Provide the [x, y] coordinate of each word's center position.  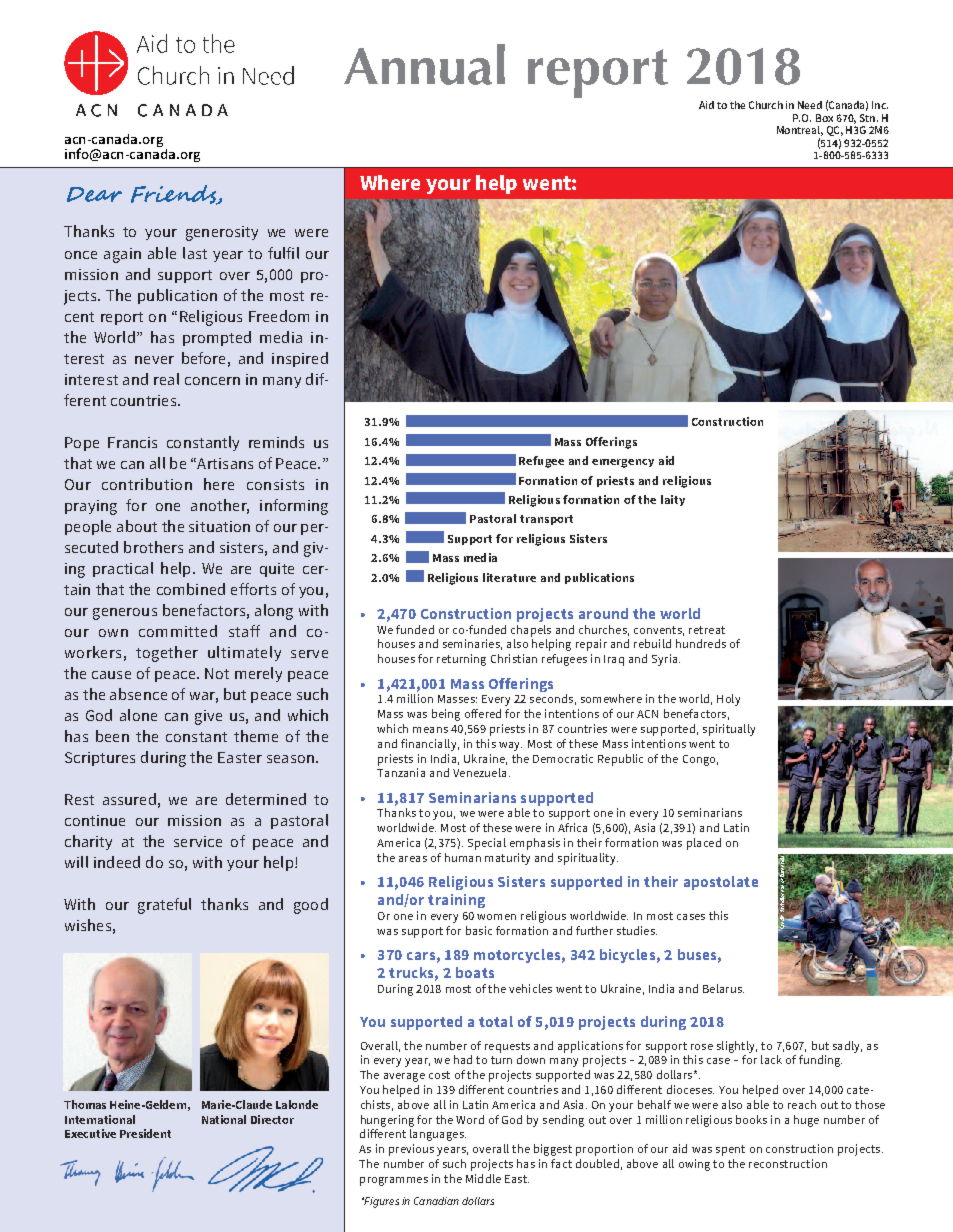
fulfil [283, 253]
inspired [300, 359]
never [154, 360]
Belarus [723, 988]
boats [475, 972]
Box [824, 118]
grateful [164, 906]
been [112, 736]
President [145, 1133]
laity [673, 500]
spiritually [729, 730]
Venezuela [479, 772]
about [137, 526]
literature [509, 577]
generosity [222, 233]
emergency [623, 463]
